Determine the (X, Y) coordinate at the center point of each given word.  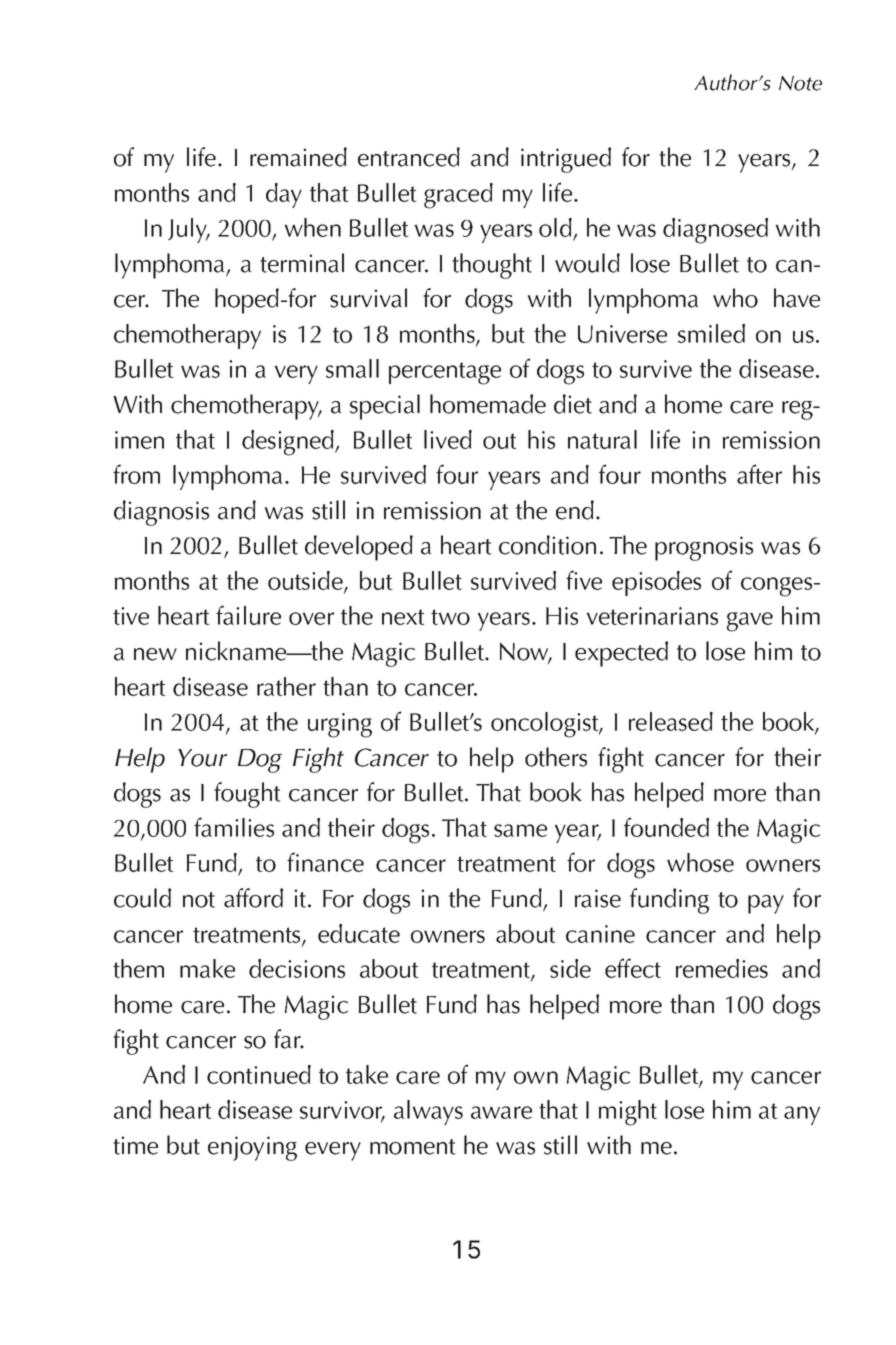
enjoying (252, 1148)
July (189, 230)
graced (458, 196)
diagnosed (715, 231)
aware (501, 1112)
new (155, 654)
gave (750, 622)
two (450, 617)
